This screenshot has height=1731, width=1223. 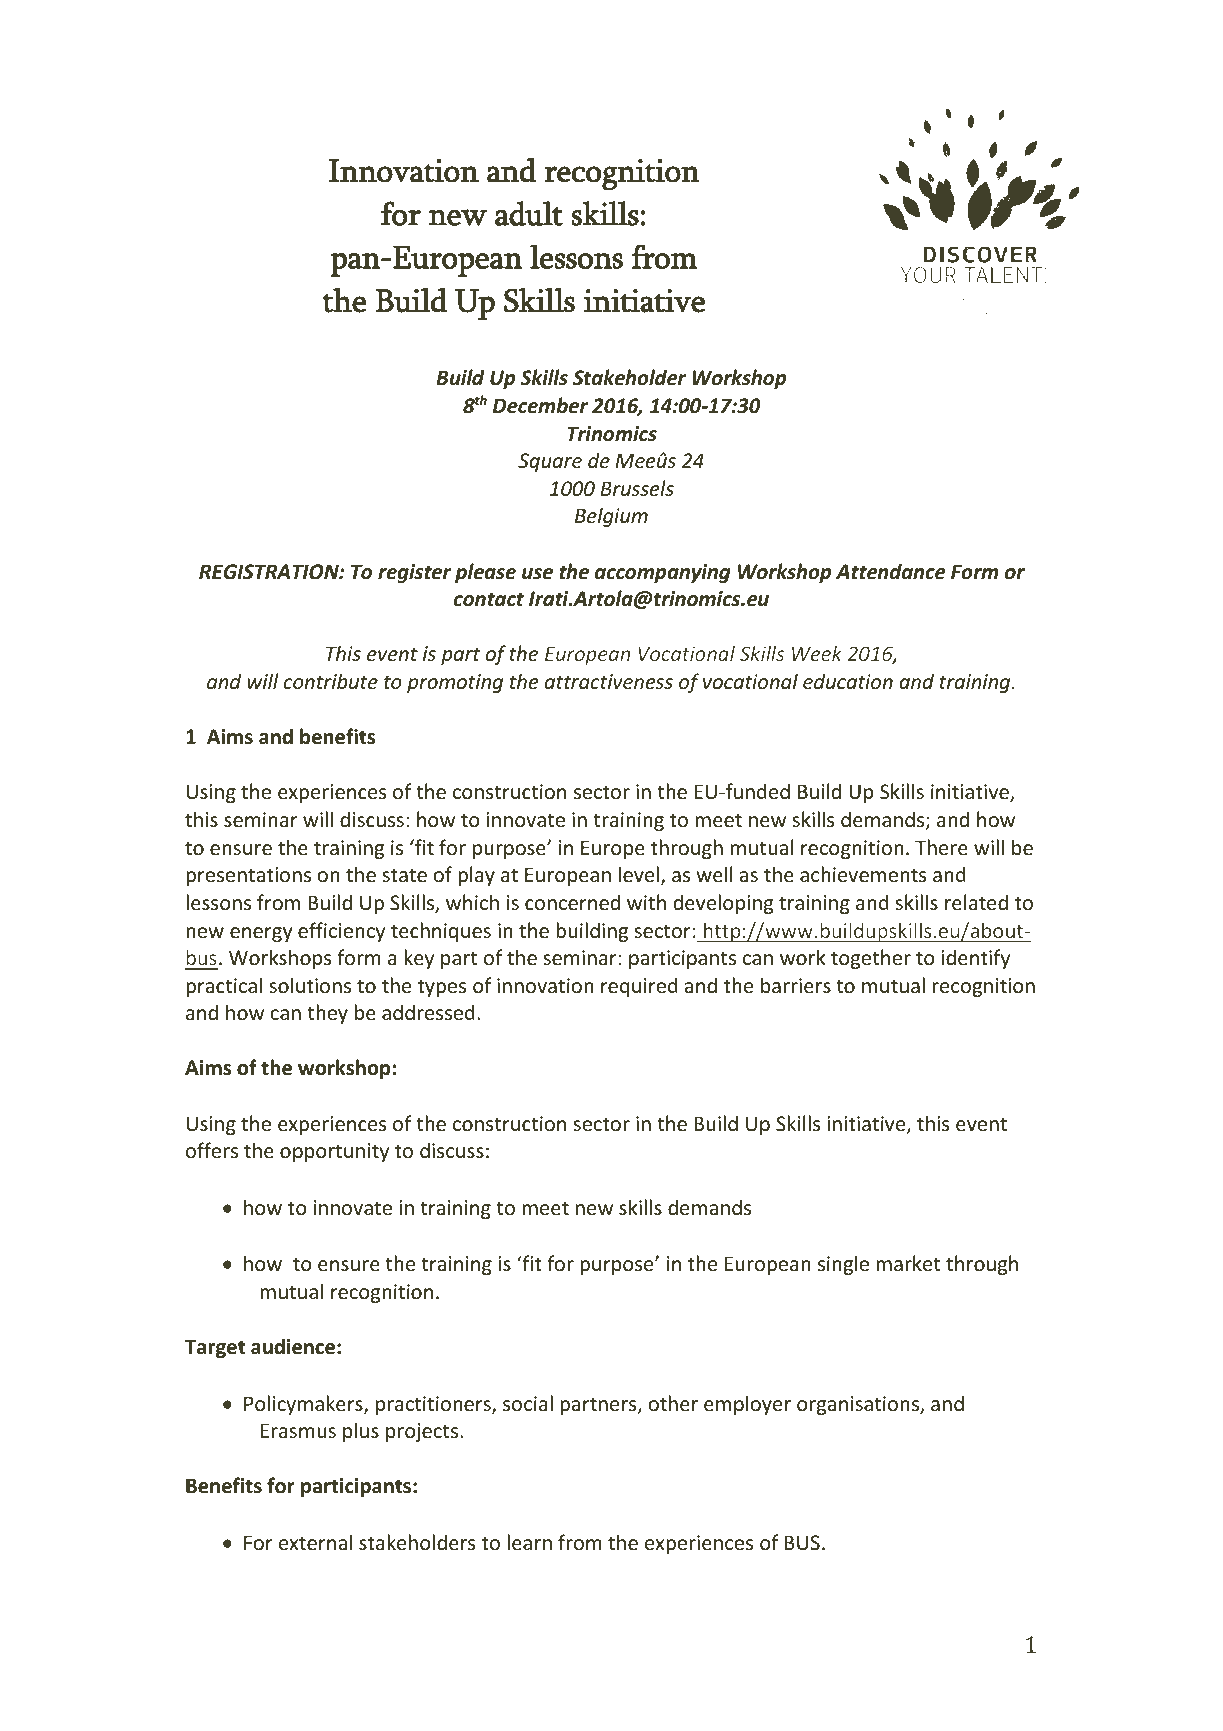 What do you see at coordinates (270, 572) in the screenshot?
I see `REGISTRATION` at bounding box center [270, 572].
